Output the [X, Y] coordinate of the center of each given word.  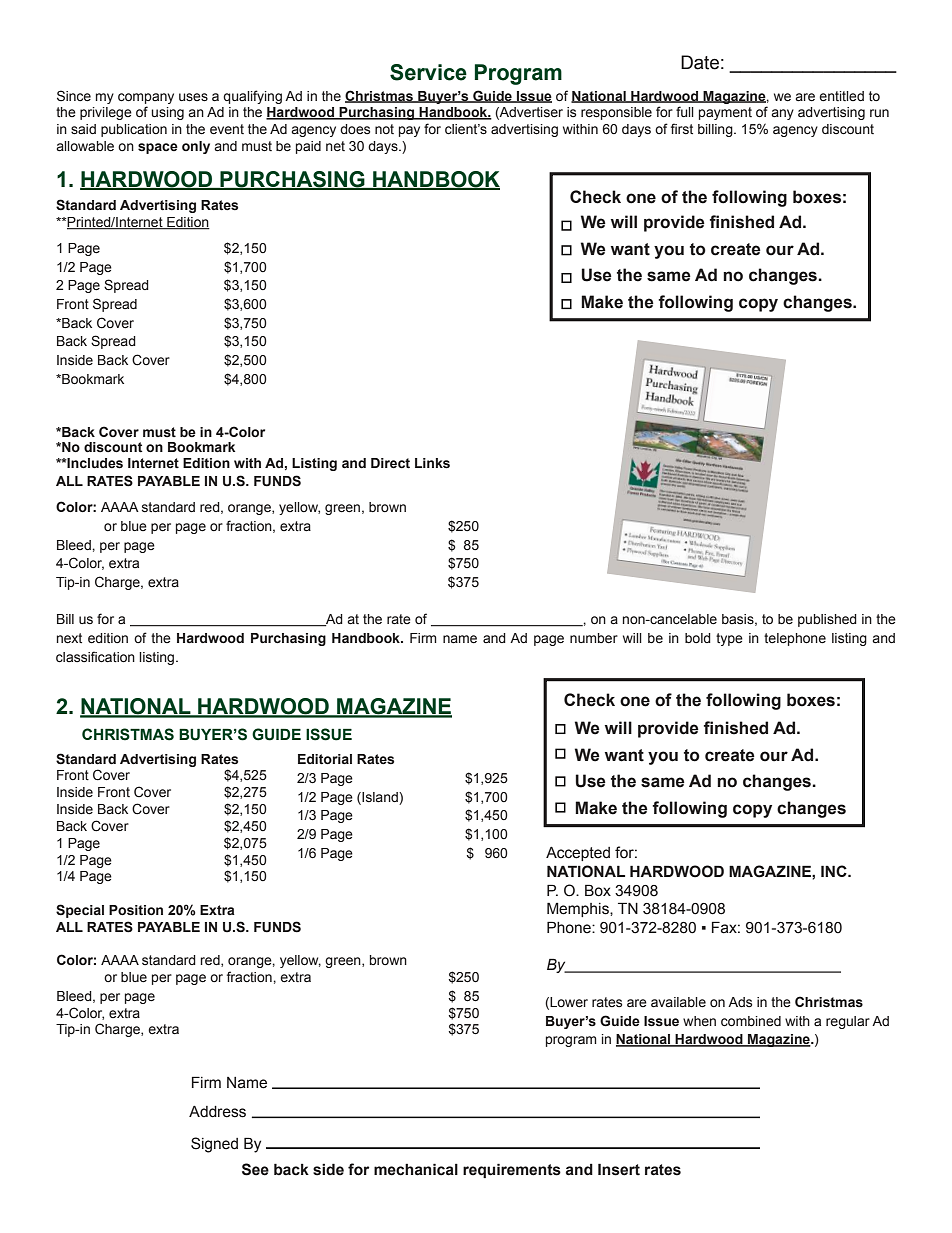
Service [428, 72]
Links [432, 463]
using [167, 113]
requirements [512, 1170]
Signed [214, 1145]
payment [725, 113]
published [827, 620]
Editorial [325, 759]
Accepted [578, 854]
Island [380, 797]
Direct [390, 463]
